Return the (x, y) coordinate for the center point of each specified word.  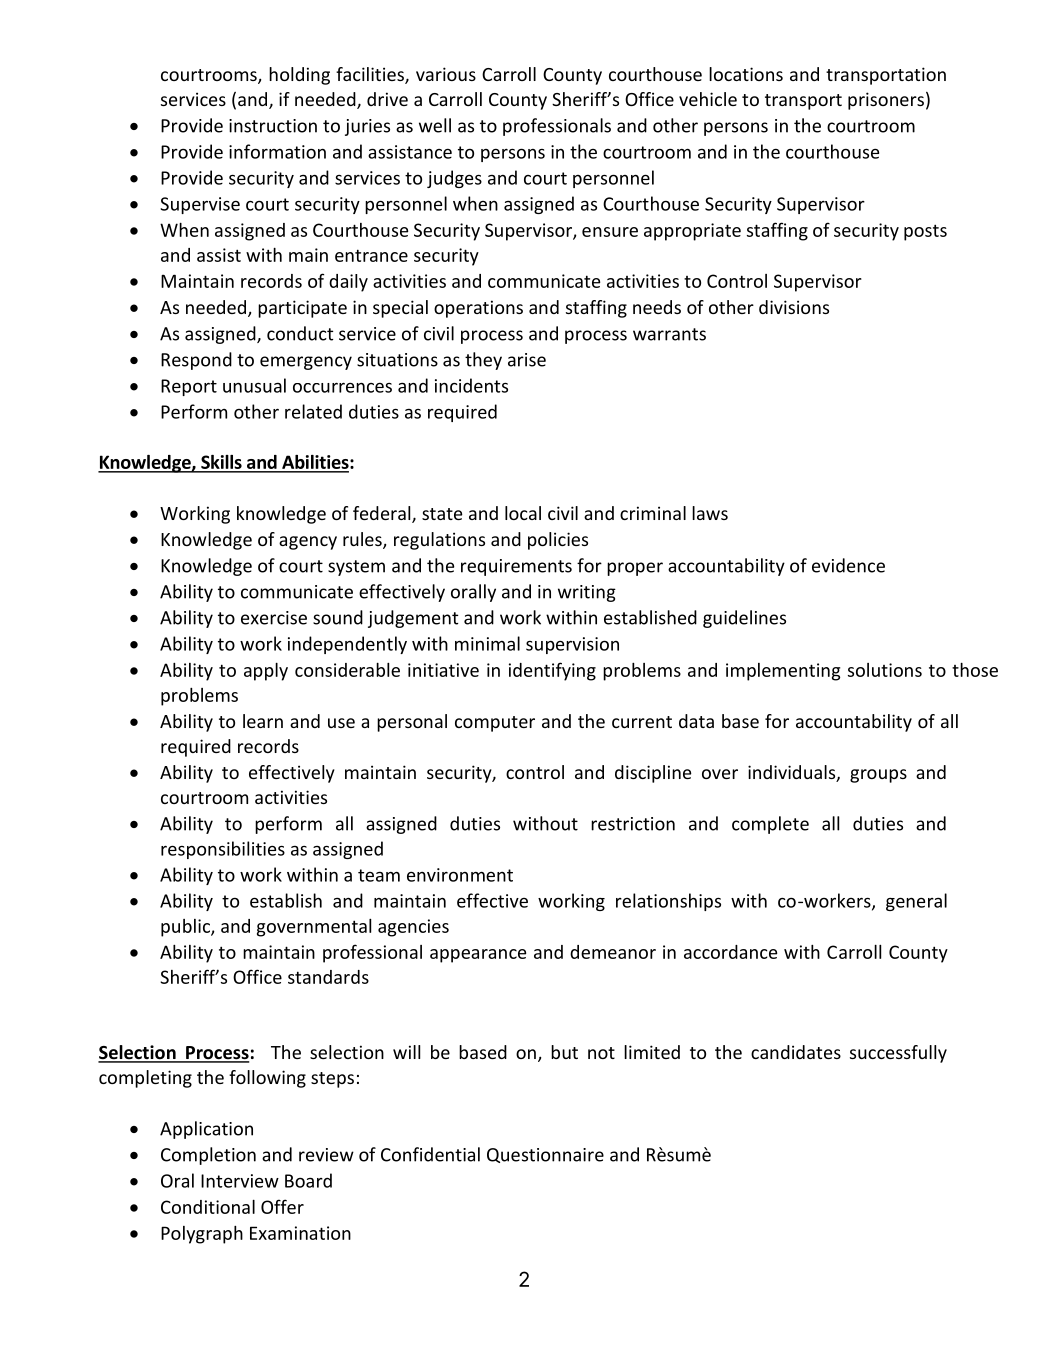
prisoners (886, 101)
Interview (240, 1181)
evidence (848, 565)
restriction (633, 824)
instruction (273, 126)
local (523, 513)
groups (878, 776)
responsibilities (223, 850)
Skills (221, 463)
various (446, 74)
